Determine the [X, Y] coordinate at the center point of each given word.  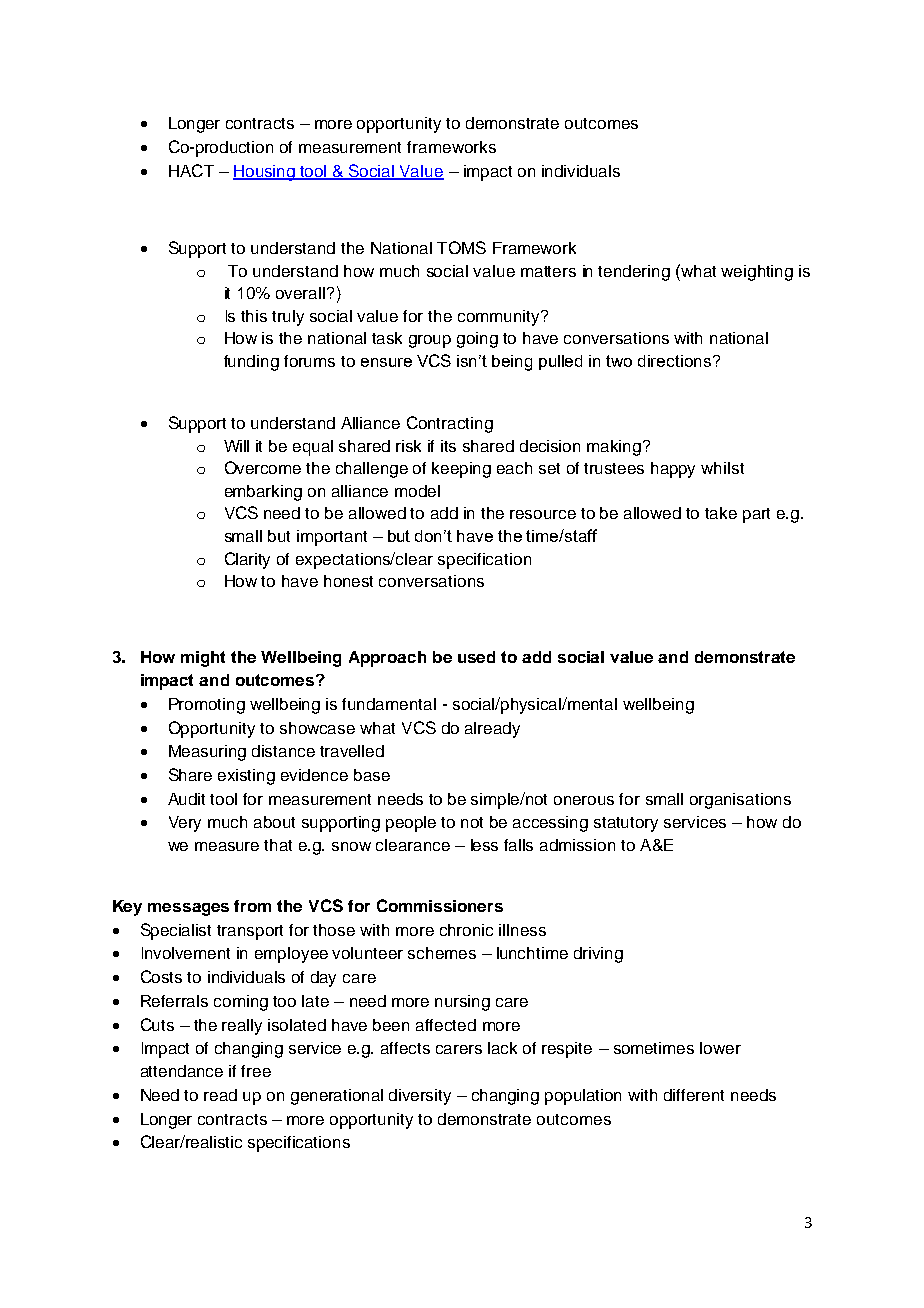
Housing [265, 173]
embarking [263, 493]
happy [673, 470]
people [411, 824]
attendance [182, 1071]
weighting [757, 273]
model [417, 491]
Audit [186, 799]
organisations [740, 801]
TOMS [461, 247]
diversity [420, 1097]
